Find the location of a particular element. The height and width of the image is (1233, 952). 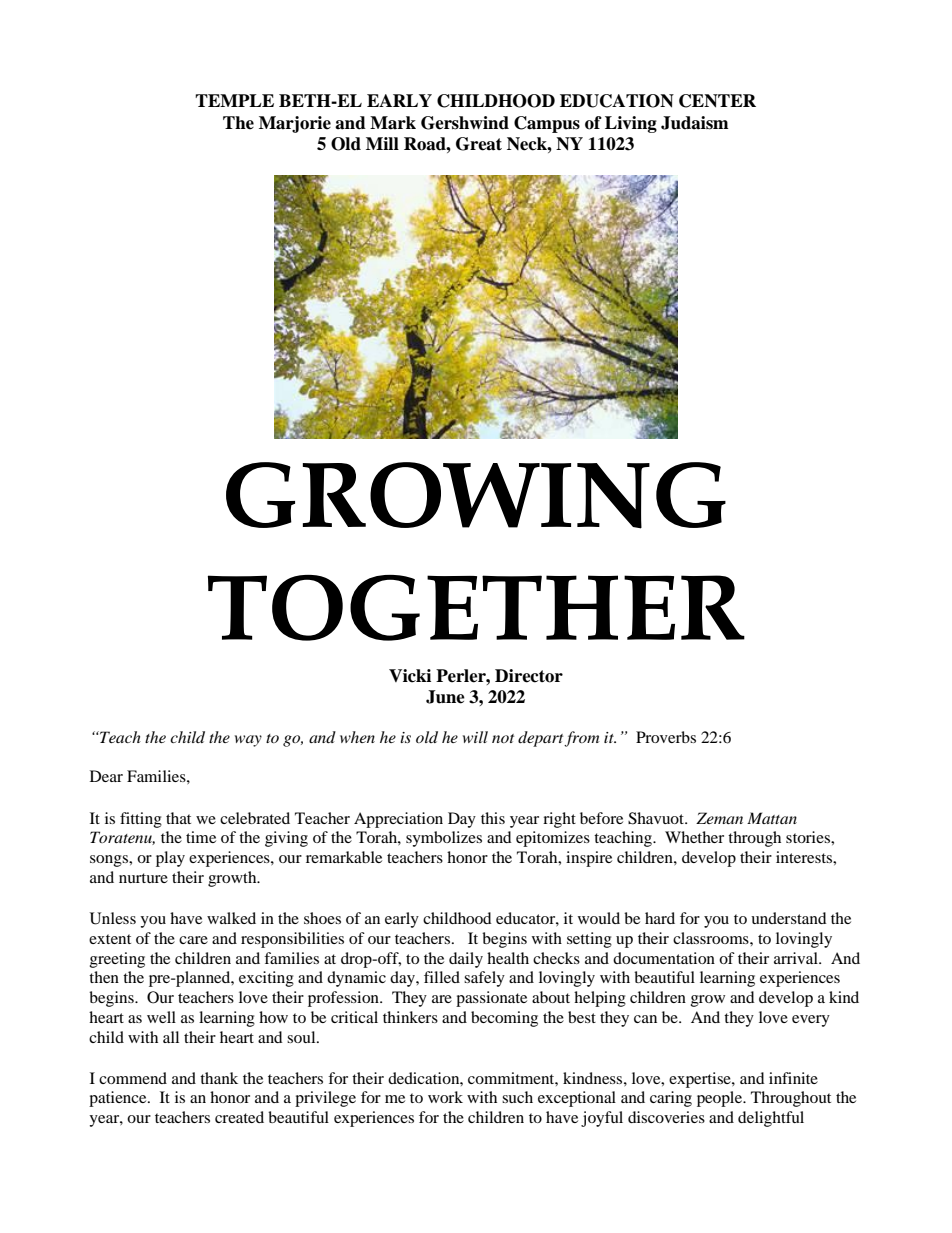

thank is located at coordinates (219, 1078).
